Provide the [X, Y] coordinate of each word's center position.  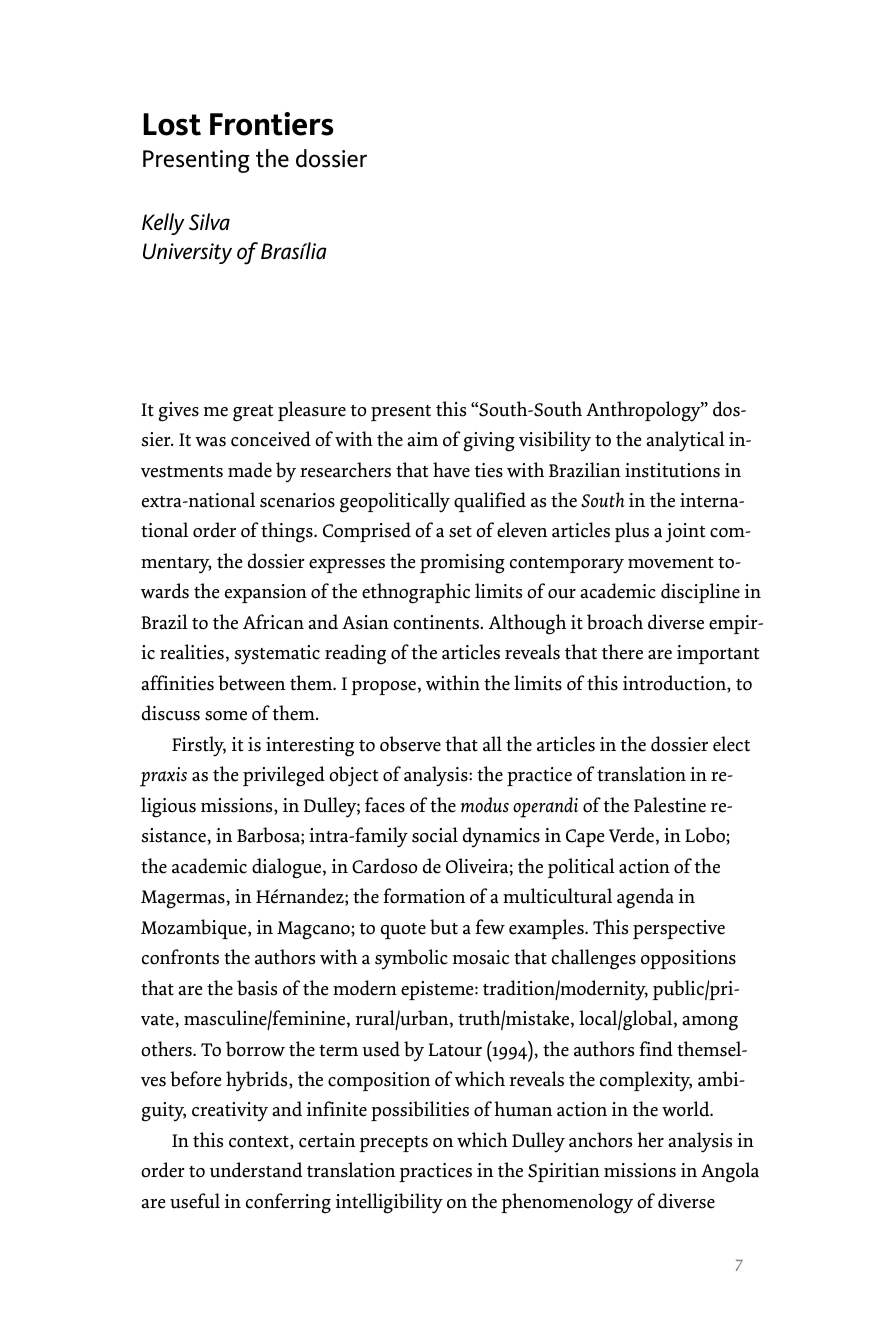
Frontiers [272, 124]
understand [256, 1170]
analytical [685, 441]
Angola [730, 1172]
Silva [209, 222]
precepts [393, 1144]
